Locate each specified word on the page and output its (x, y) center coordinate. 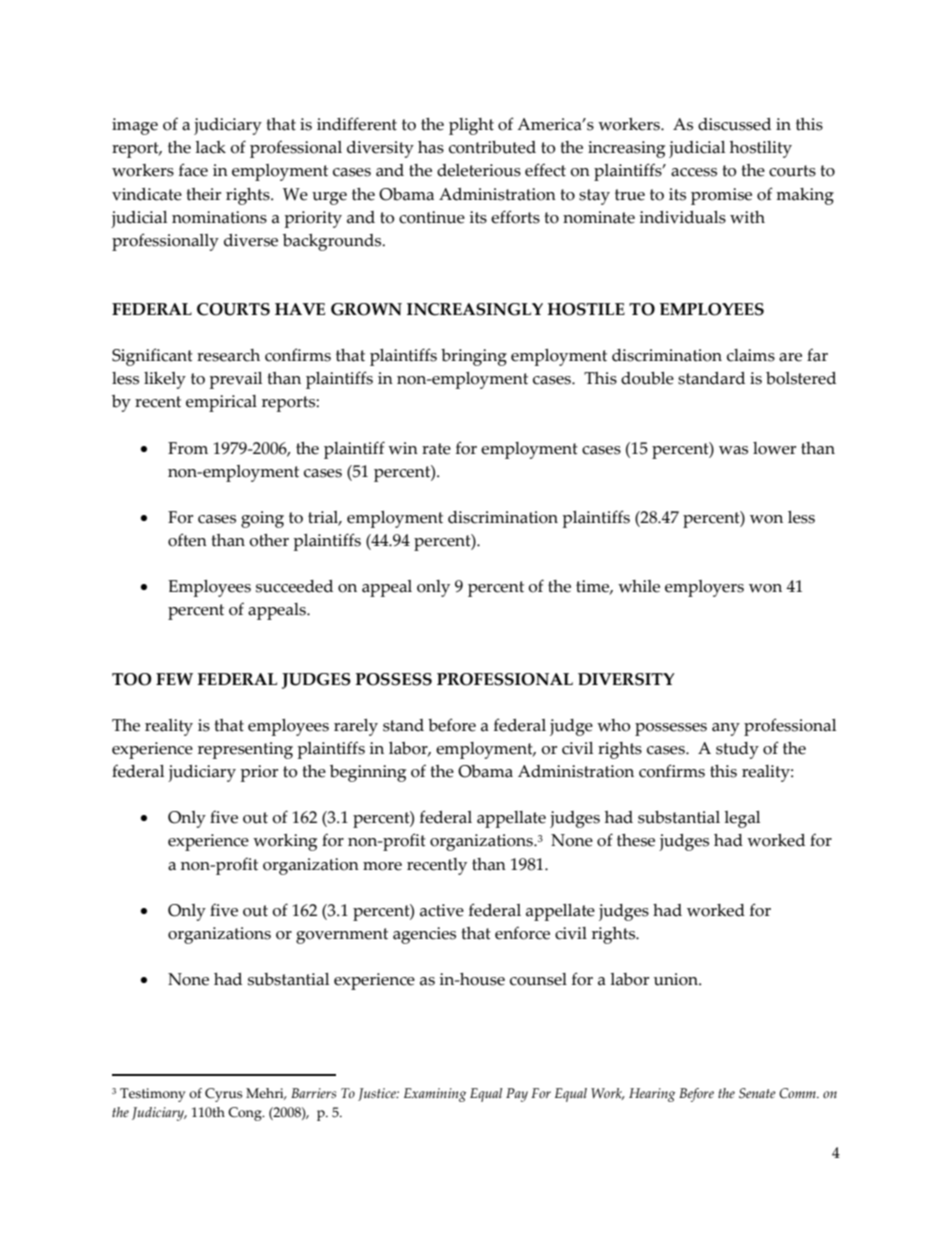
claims (751, 355)
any (726, 729)
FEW (174, 679)
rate (436, 449)
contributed (492, 147)
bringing (474, 357)
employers (704, 588)
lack (210, 147)
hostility (761, 149)
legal (742, 819)
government (342, 936)
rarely (356, 727)
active (442, 910)
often (187, 540)
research (228, 355)
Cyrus (223, 1095)
